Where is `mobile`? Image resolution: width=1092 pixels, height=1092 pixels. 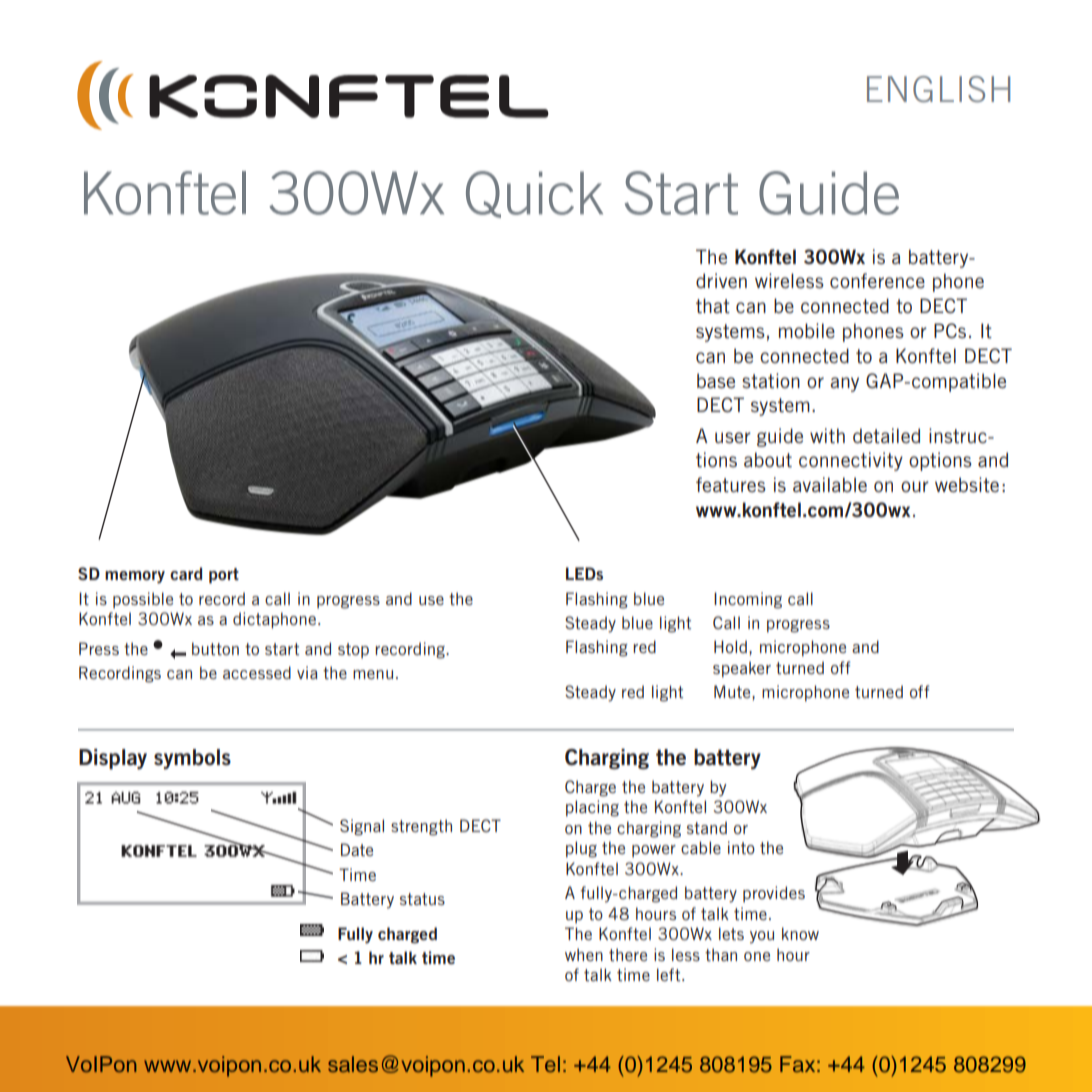
mobile is located at coordinates (807, 330).
